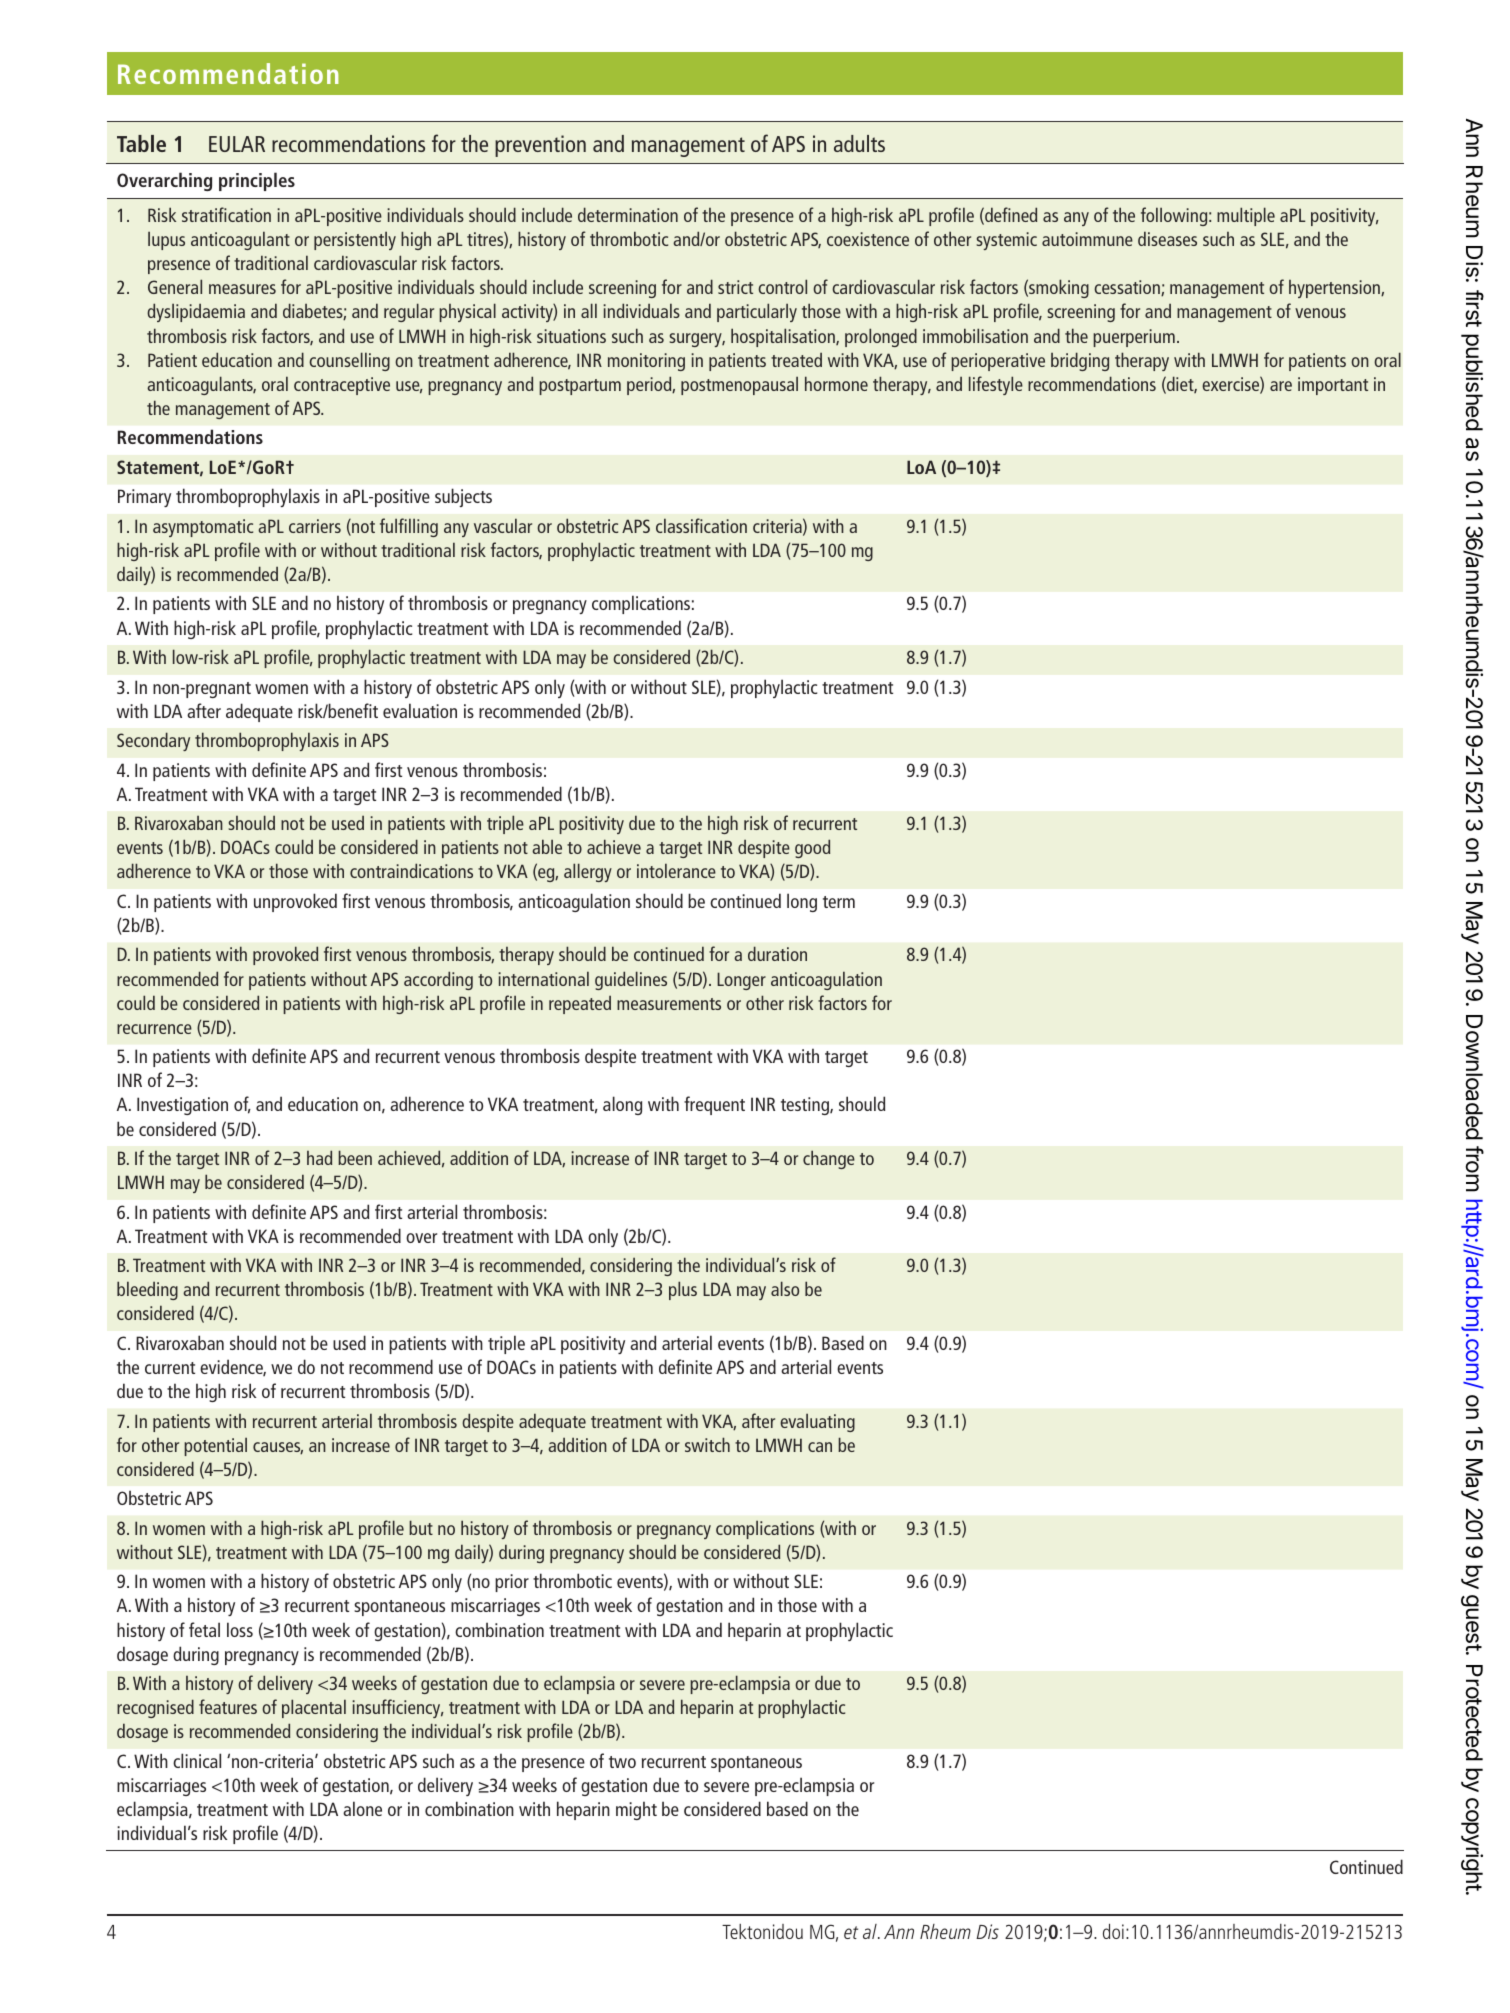 The image size is (1510, 2013). What do you see at coordinates (257, 181) in the screenshot?
I see `principles` at bounding box center [257, 181].
